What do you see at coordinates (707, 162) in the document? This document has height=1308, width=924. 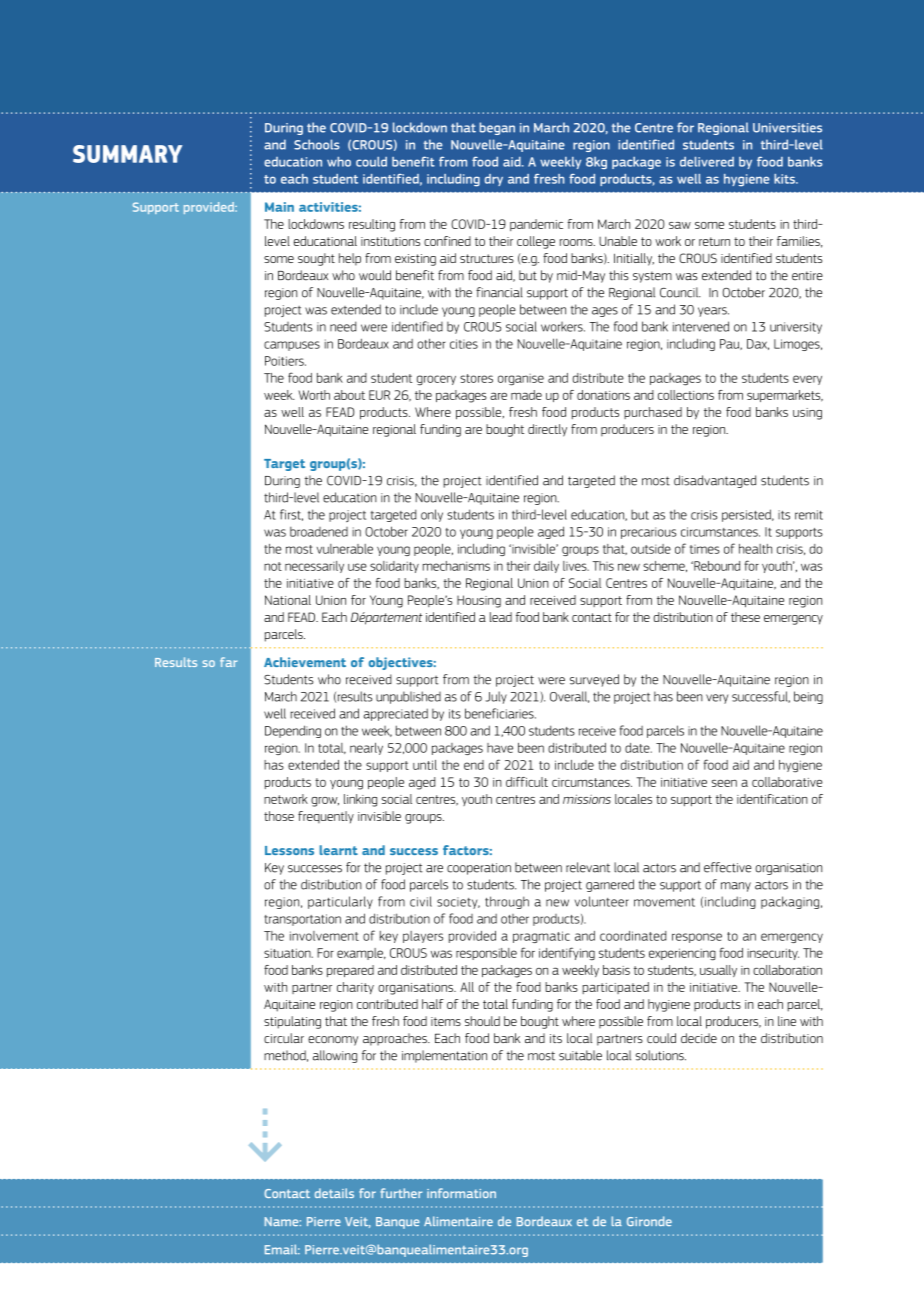 I see `delivered` at bounding box center [707, 162].
